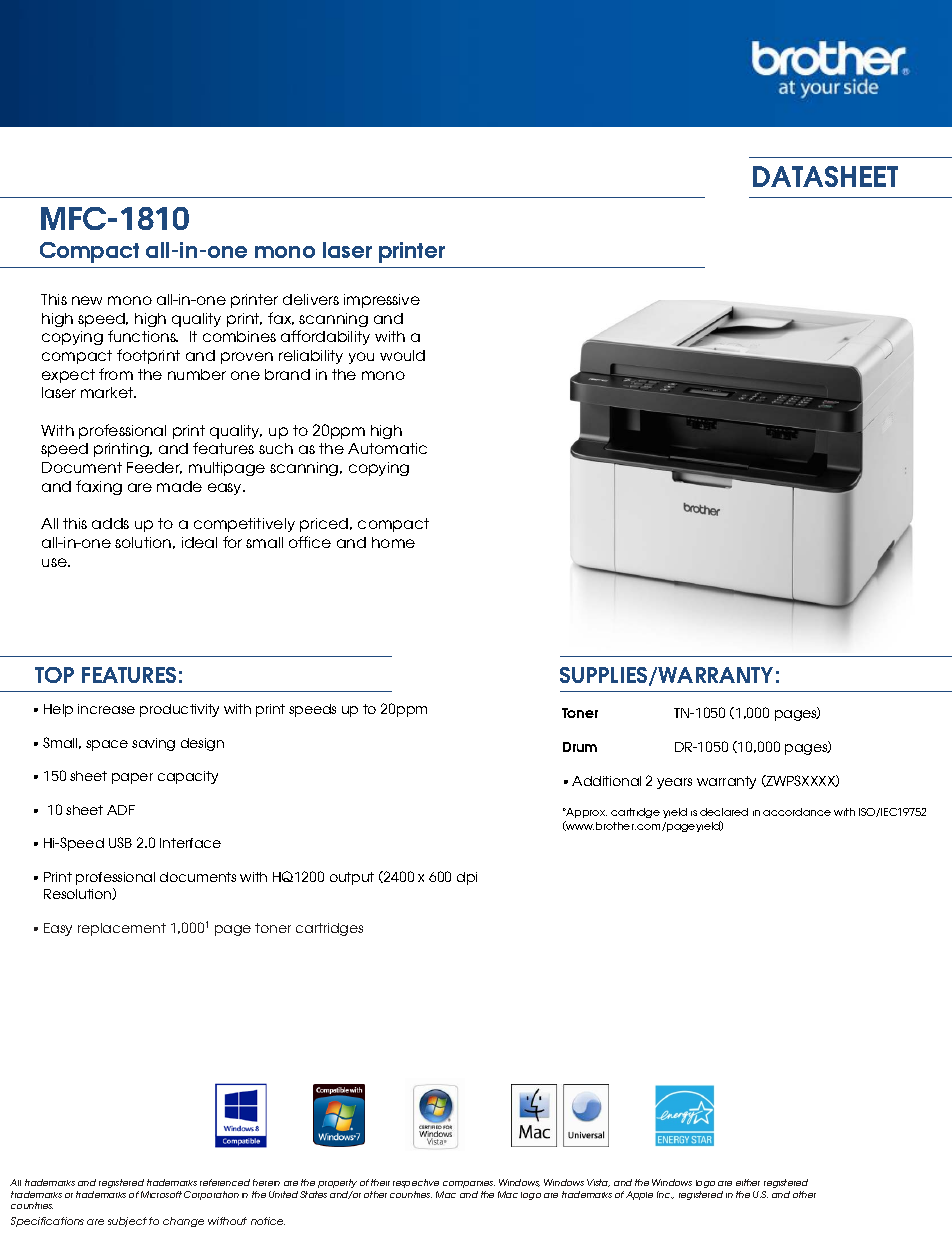 This image has height=1233, width=952. What do you see at coordinates (143, 336) in the image?
I see `functions` at bounding box center [143, 336].
